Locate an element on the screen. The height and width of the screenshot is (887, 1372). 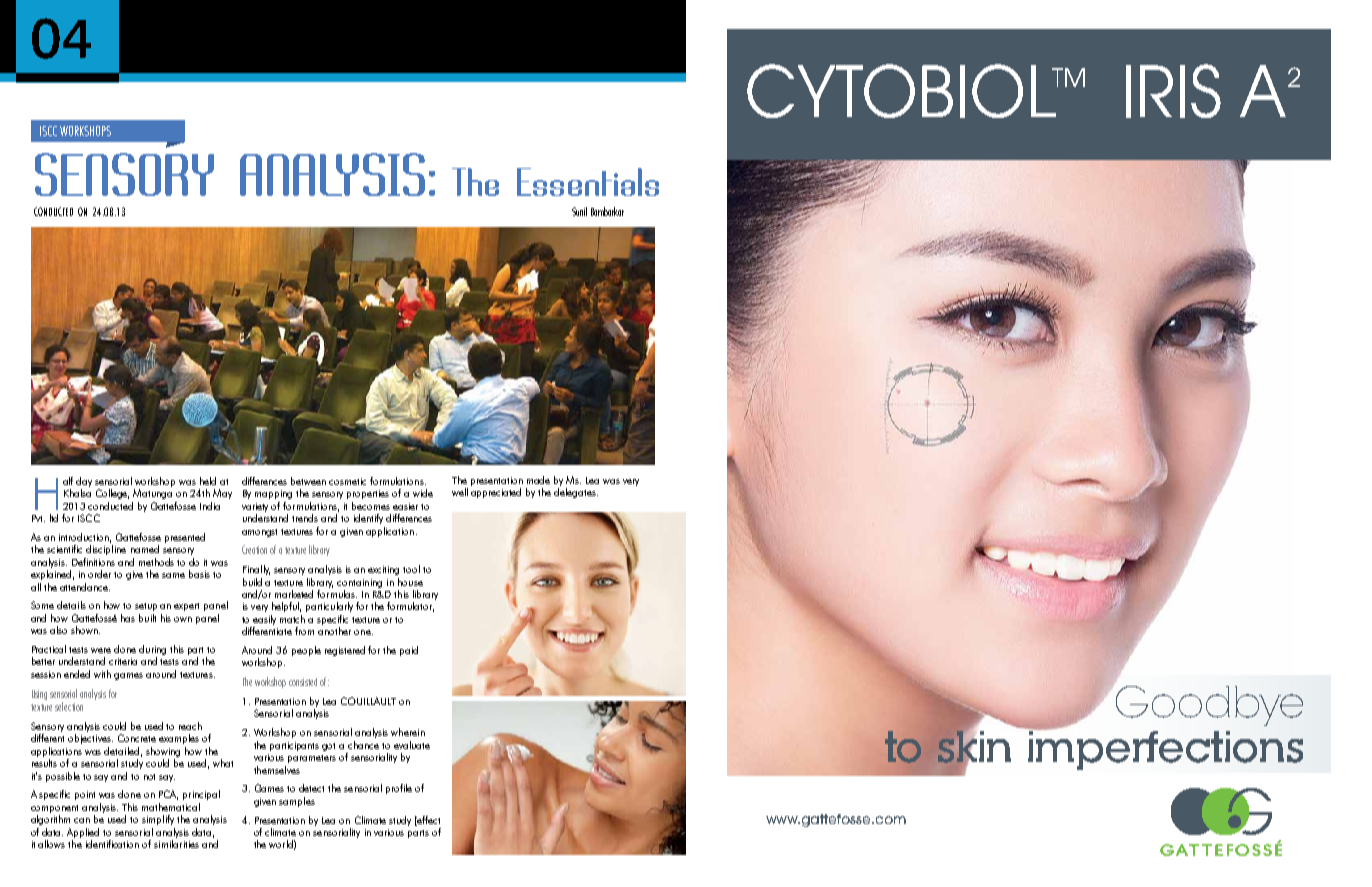
simplify is located at coordinates (158, 820).
